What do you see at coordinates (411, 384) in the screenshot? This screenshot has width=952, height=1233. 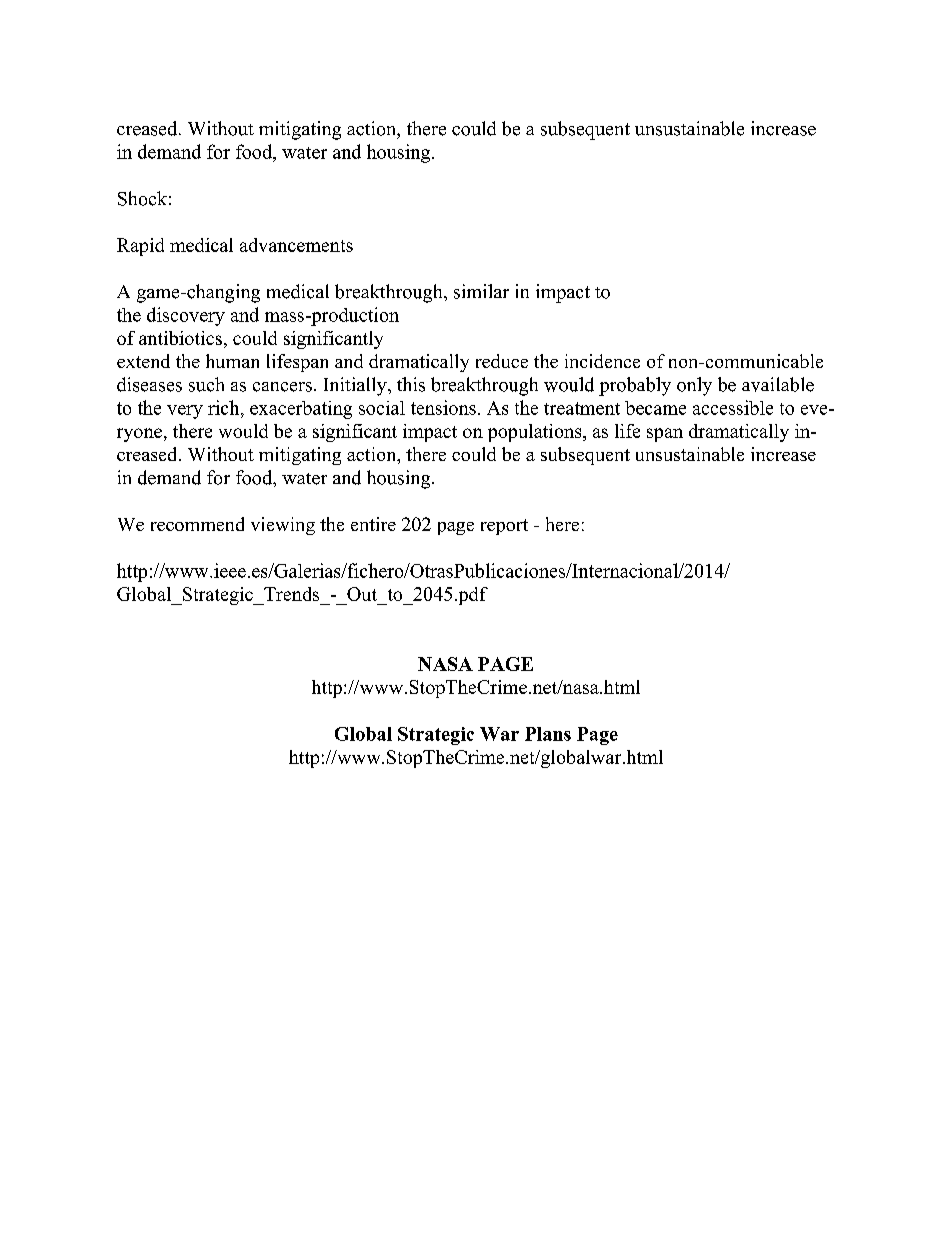 I see `this` at bounding box center [411, 384].
